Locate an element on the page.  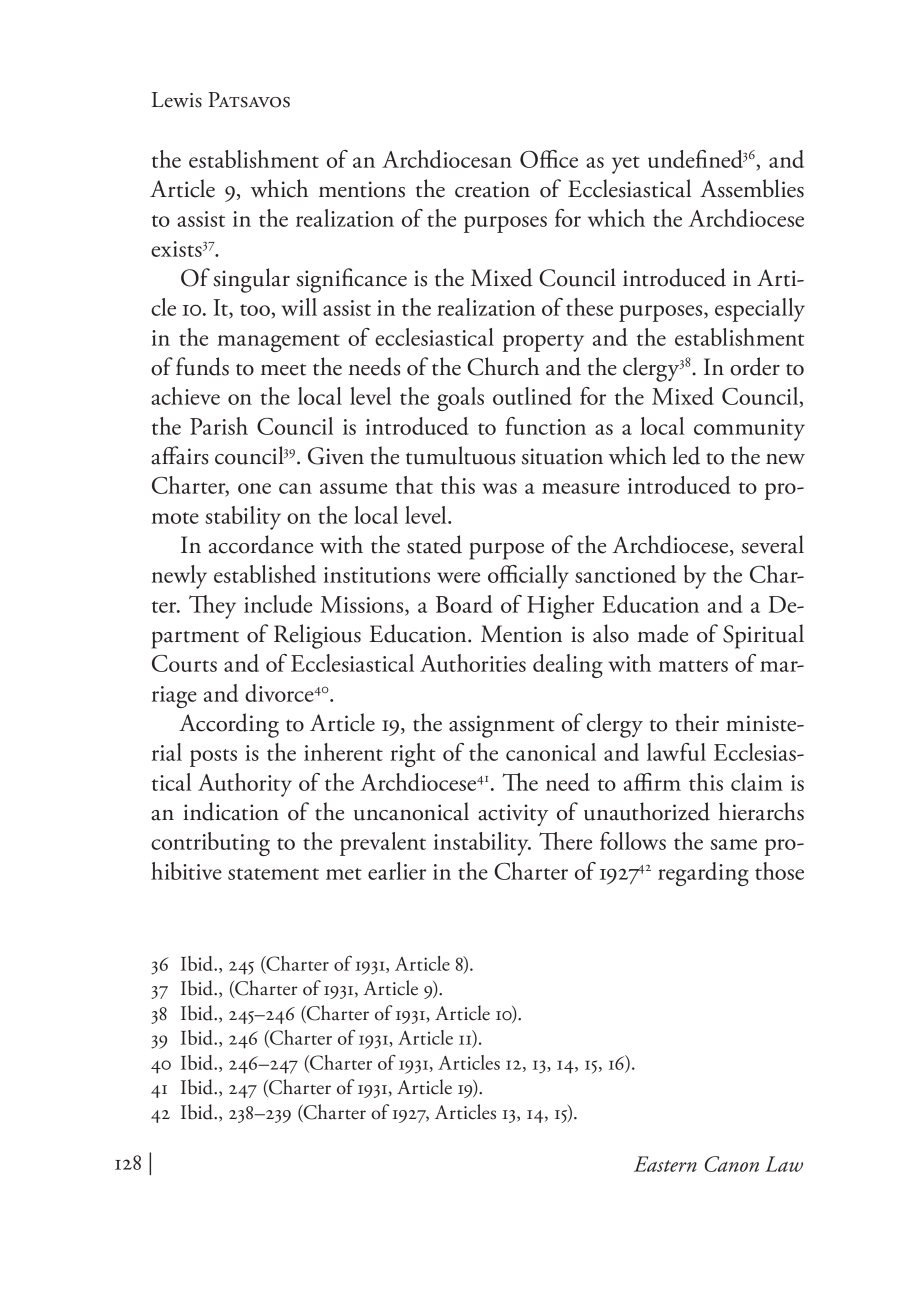
creation is located at coordinates (492, 189).
